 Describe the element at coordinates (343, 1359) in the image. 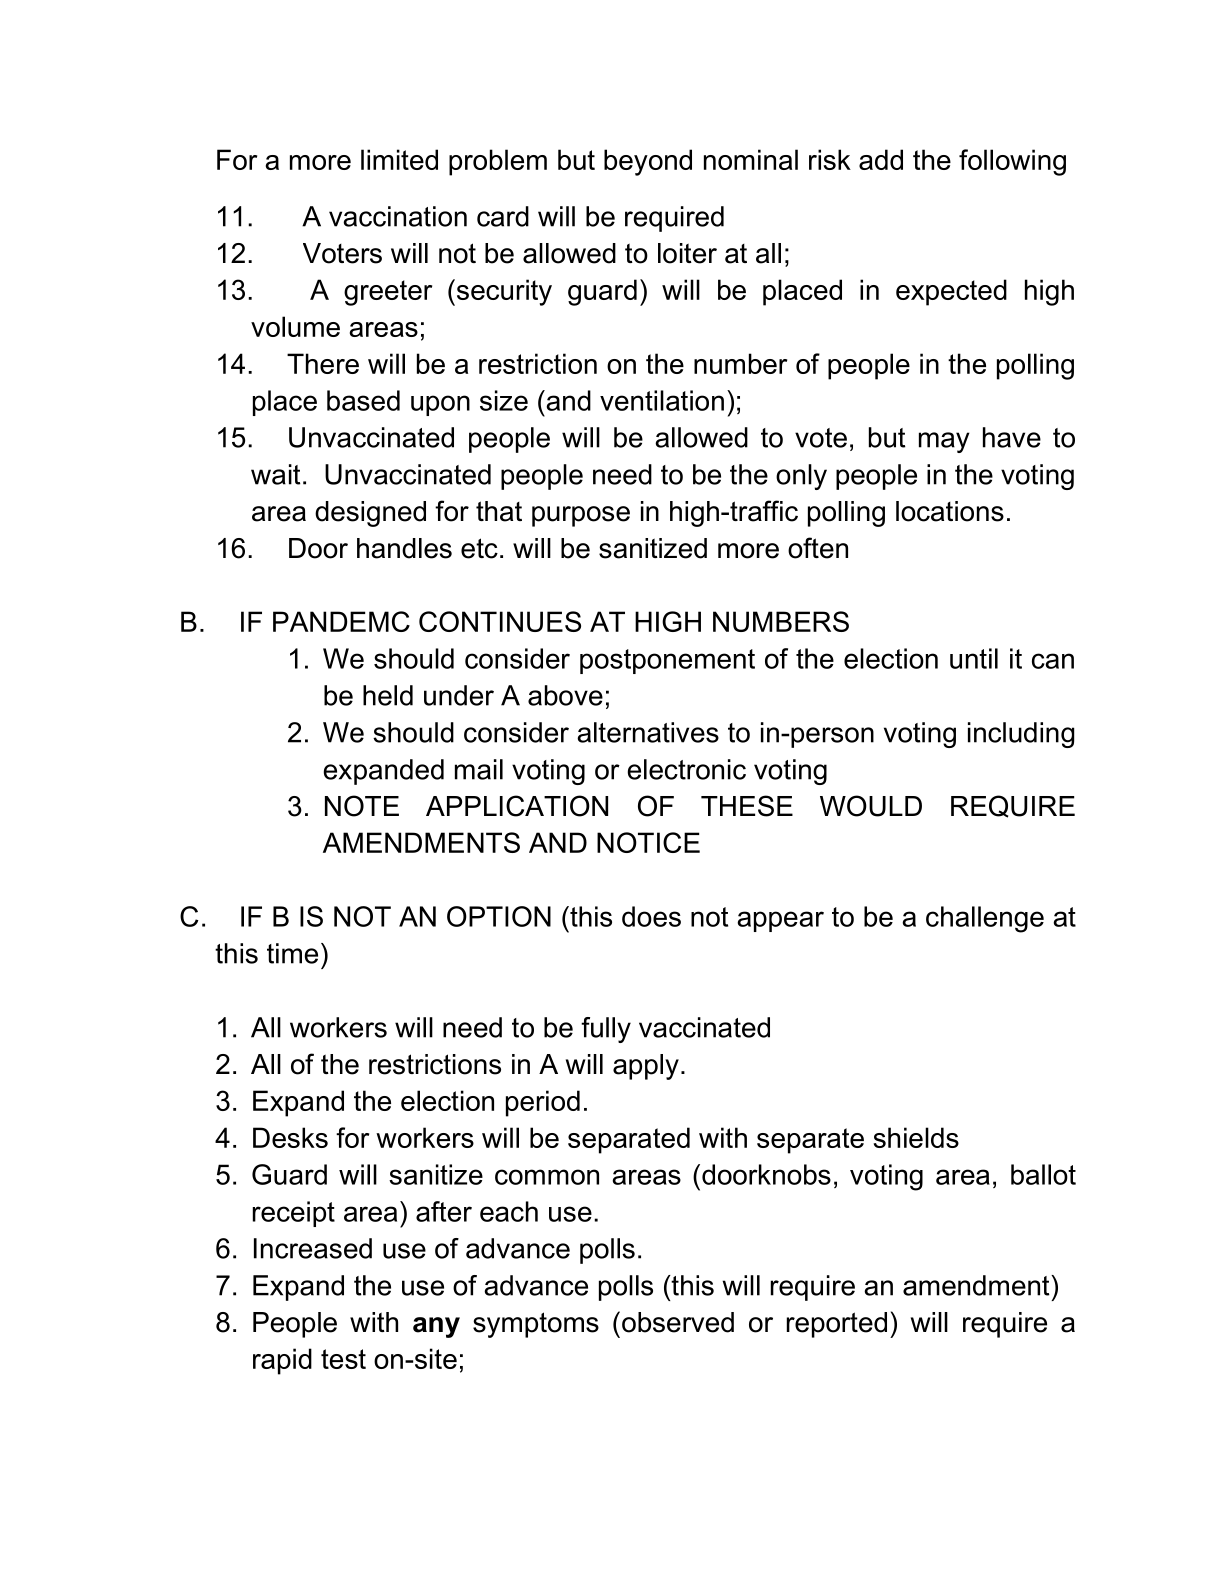

I see `test` at that location.
